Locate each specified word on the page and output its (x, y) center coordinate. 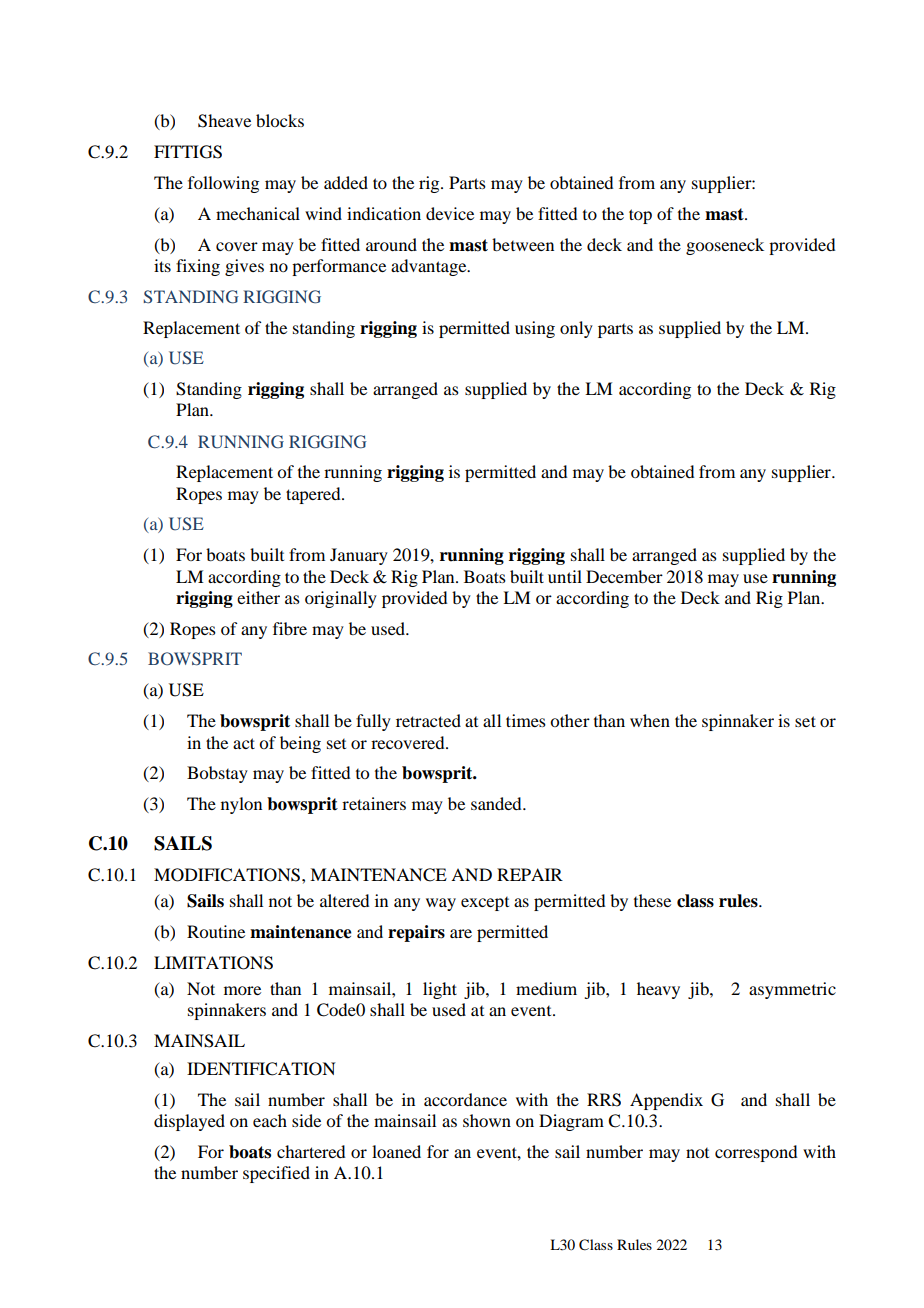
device (450, 213)
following (223, 184)
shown (487, 1120)
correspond (756, 1153)
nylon (241, 805)
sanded (497, 803)
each (270, 1120)
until (565, 576)
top (640, 216)
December (624, 576)
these (652, 900)
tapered (314, 495)
